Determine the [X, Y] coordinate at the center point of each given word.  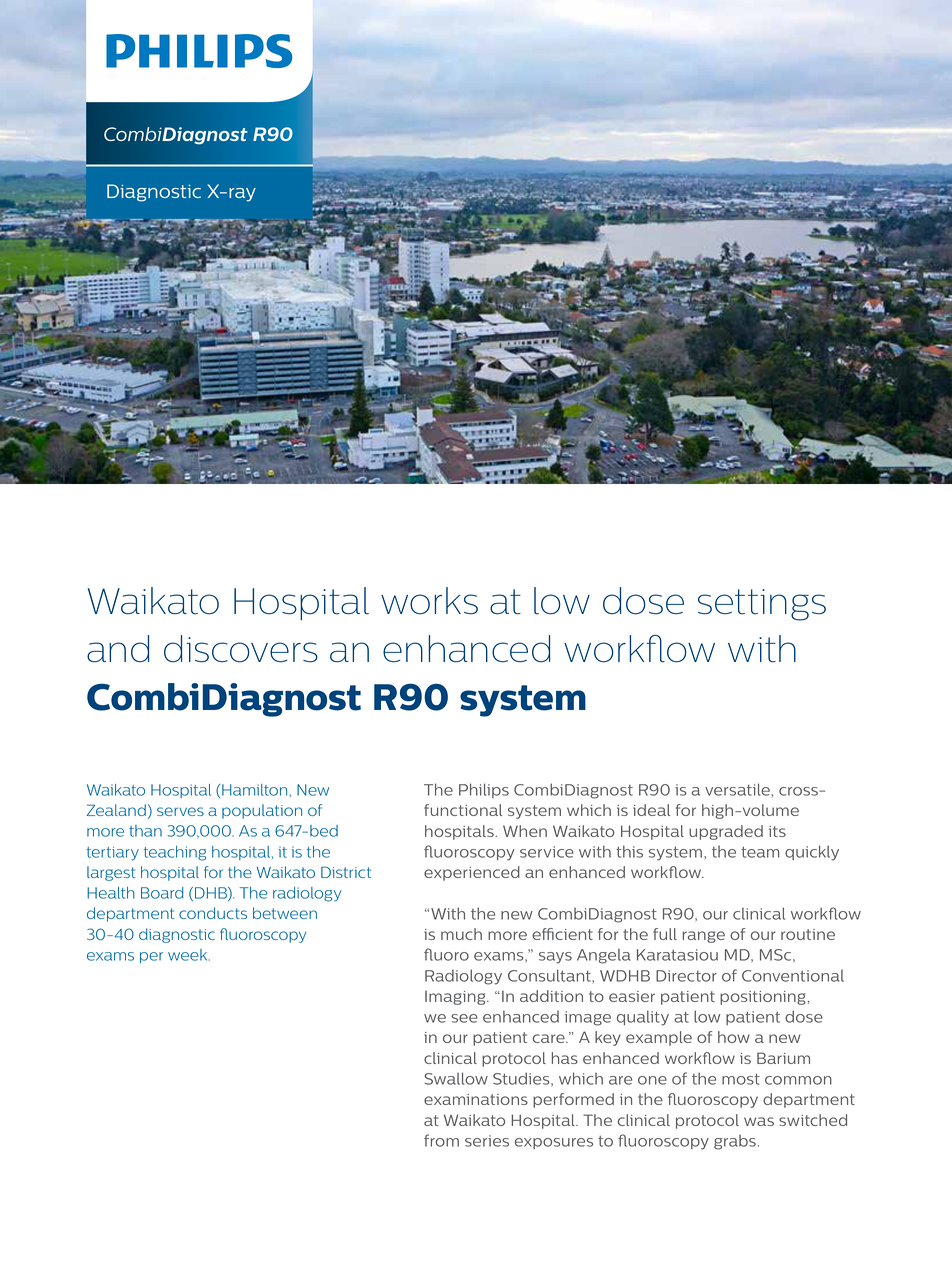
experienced [472, 873]
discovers [241, 649]
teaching [175, 853]
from [441, 1140]
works [429, 601]
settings [762, 605]
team [760, 852]
